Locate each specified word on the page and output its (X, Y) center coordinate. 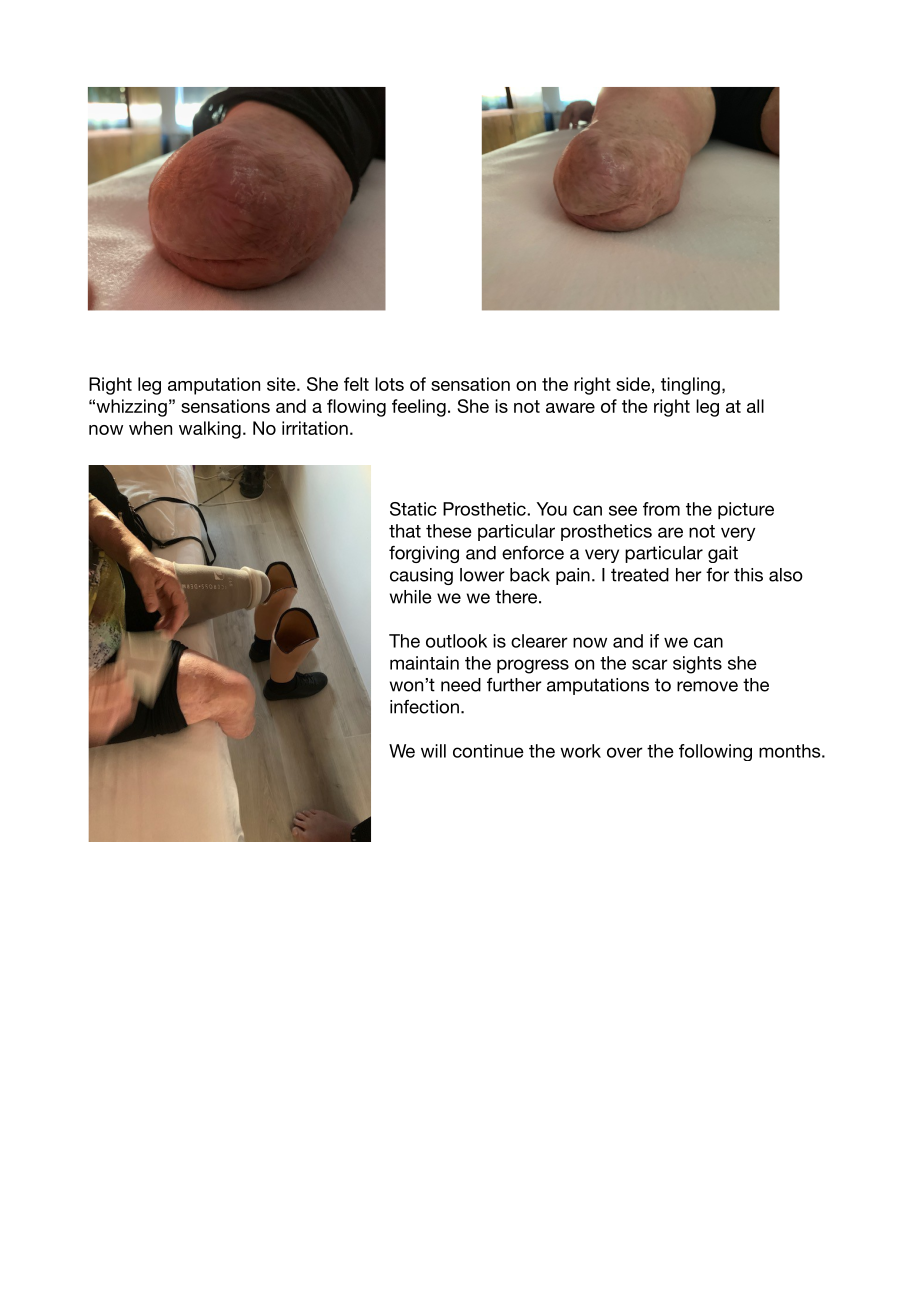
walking (210, 430)
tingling (690, 386)
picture (746, 510)
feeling (419, 408)
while (411, 597)
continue (488, 751)
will (433, 751)
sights (697, 665)
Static (413, 509)
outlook (456, 641)
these (449, 531)
